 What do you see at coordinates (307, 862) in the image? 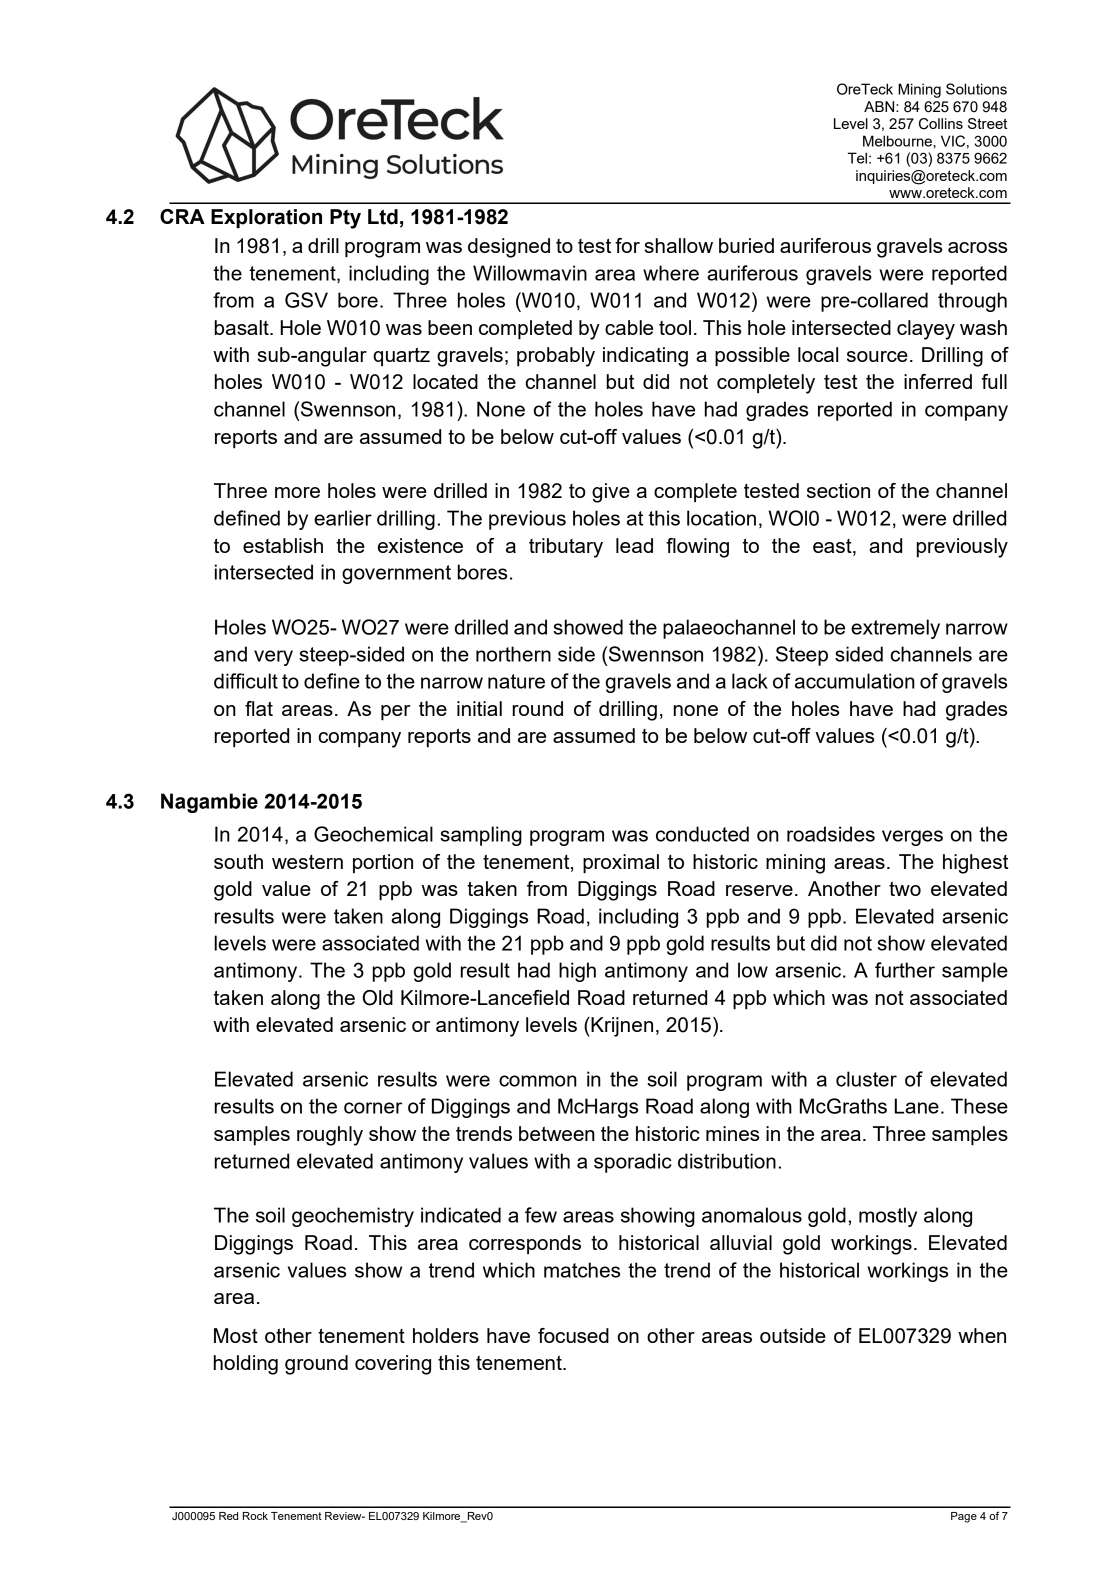
I see `western` at bounding box center [307, 862].
